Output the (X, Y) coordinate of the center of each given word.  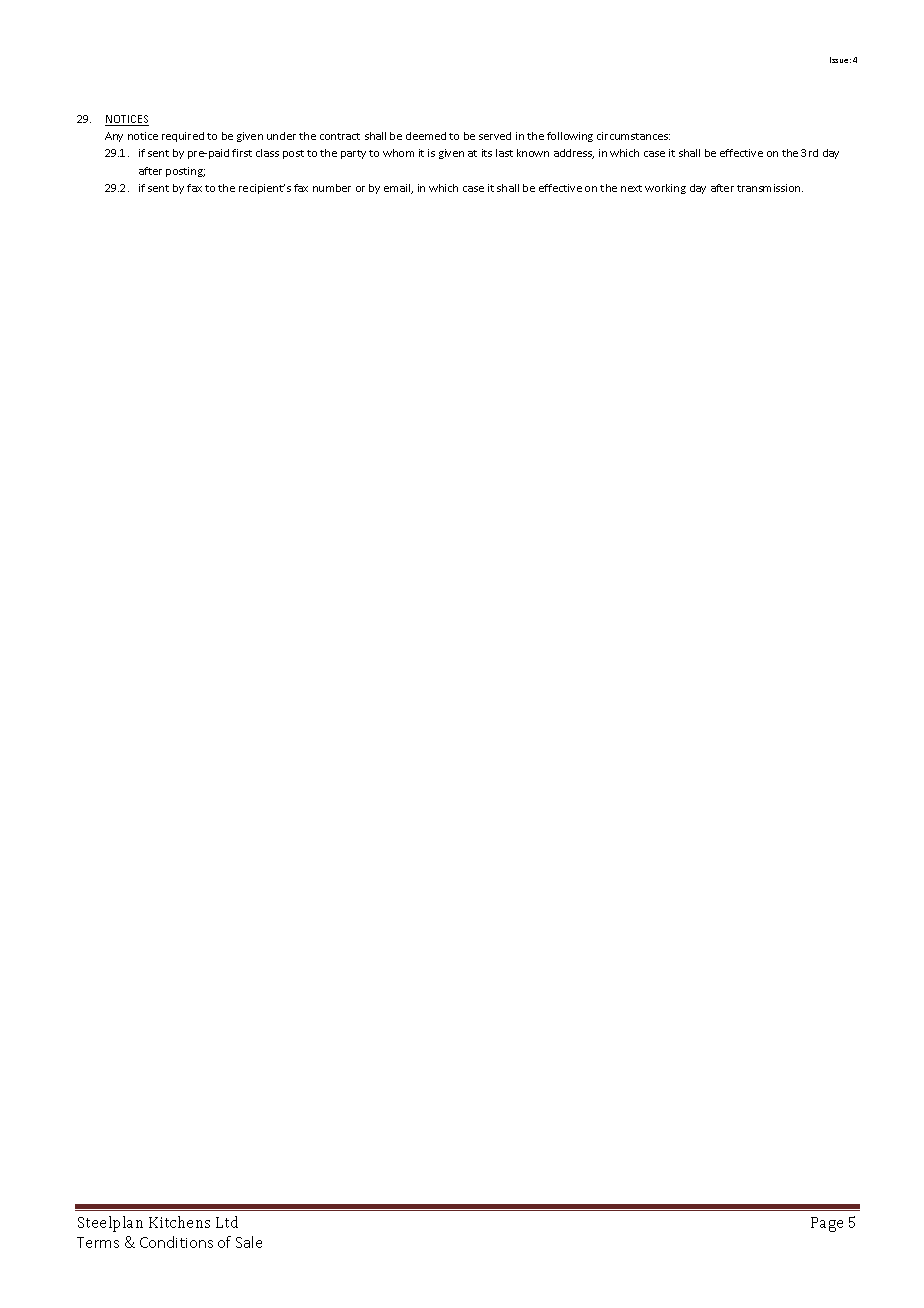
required (183, 137)
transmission (770, 188)
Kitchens (179, 1222)
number (332, 188)
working (665, 189)
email (398, 189)
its (487, 153)
